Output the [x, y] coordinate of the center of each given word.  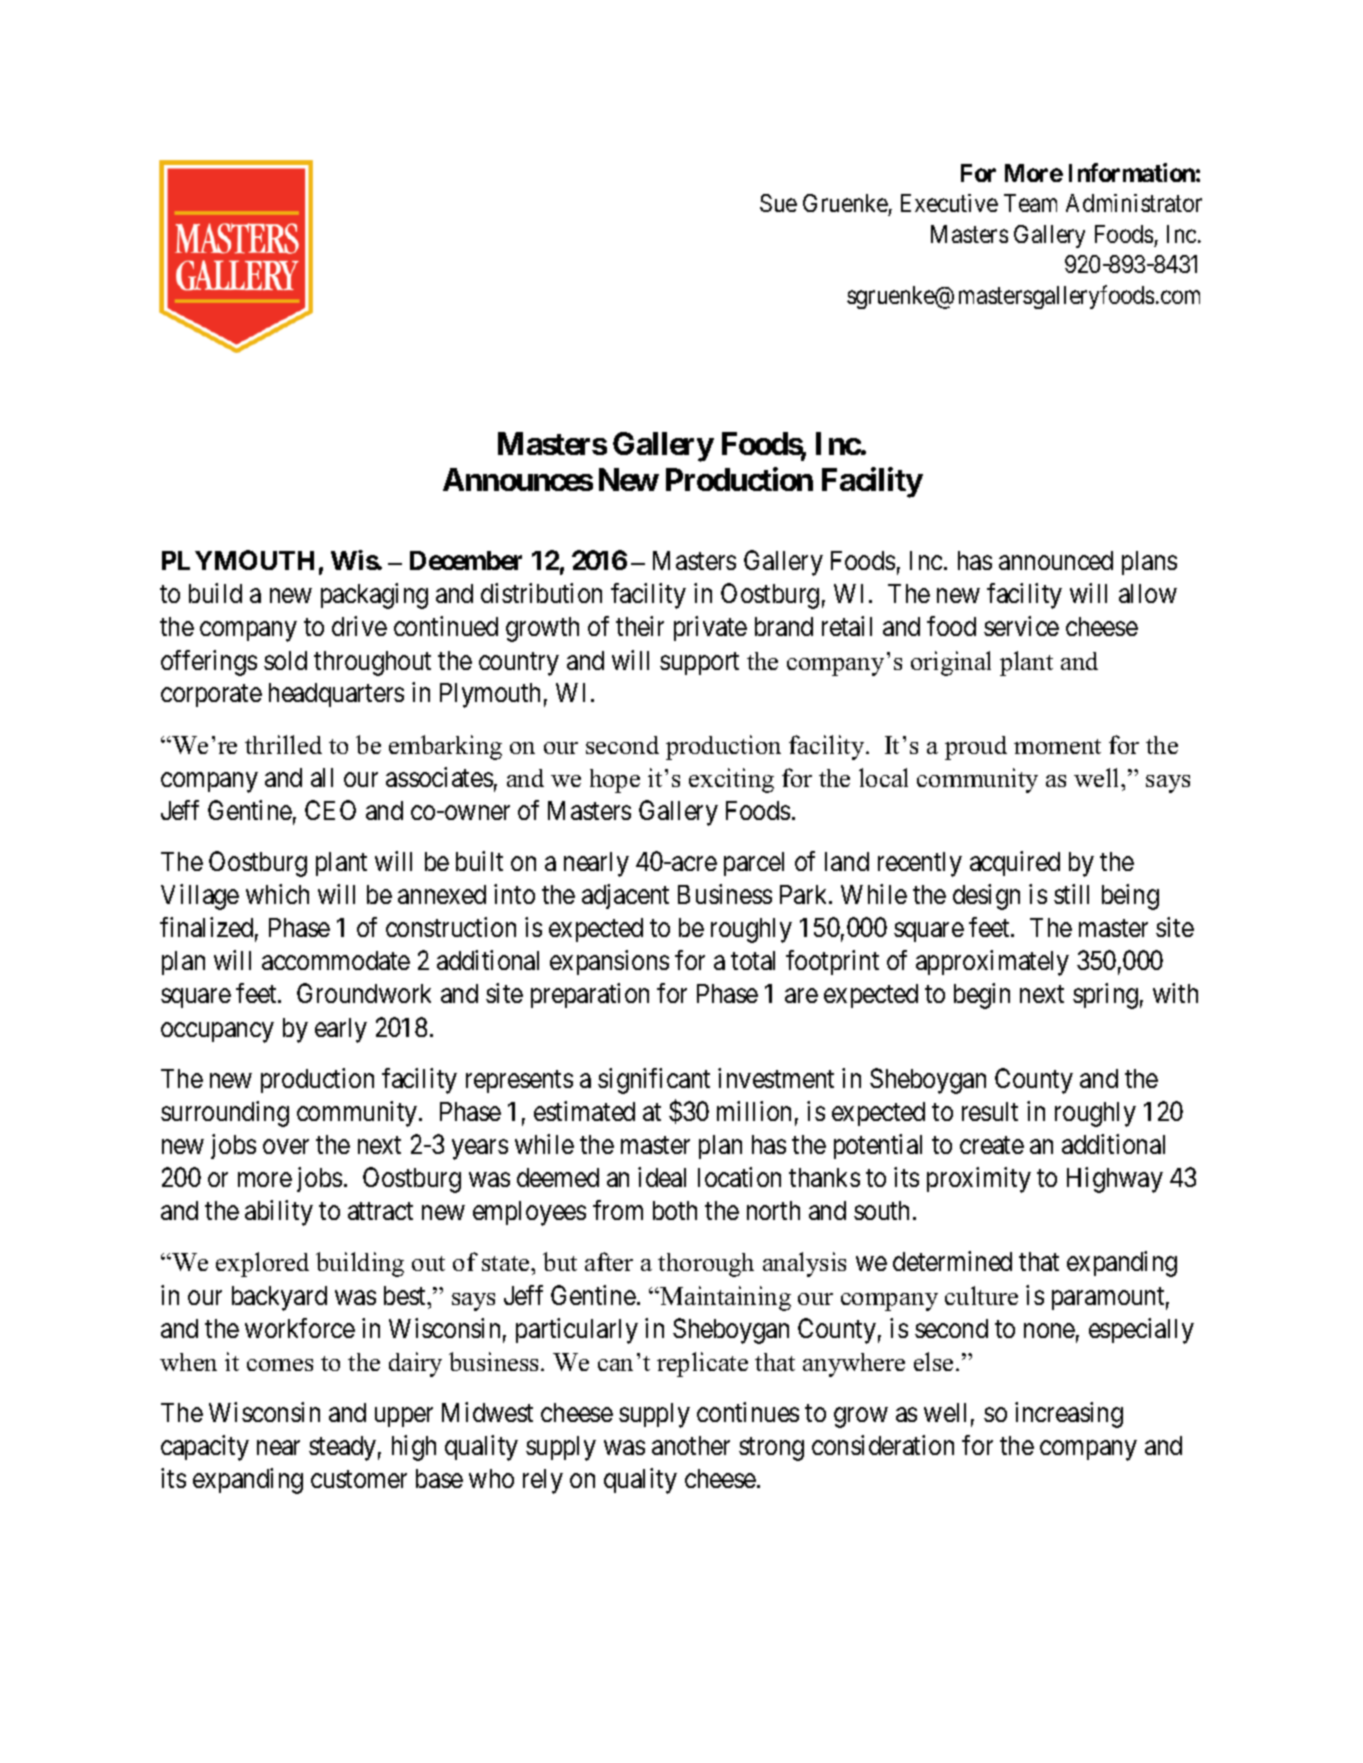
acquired [1015, 863]
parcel [754, 864]
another [691, 1445]
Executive [949, 203]
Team [1030, 203]
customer [359, 1479]
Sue [778, 203]
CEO [330, 810]
